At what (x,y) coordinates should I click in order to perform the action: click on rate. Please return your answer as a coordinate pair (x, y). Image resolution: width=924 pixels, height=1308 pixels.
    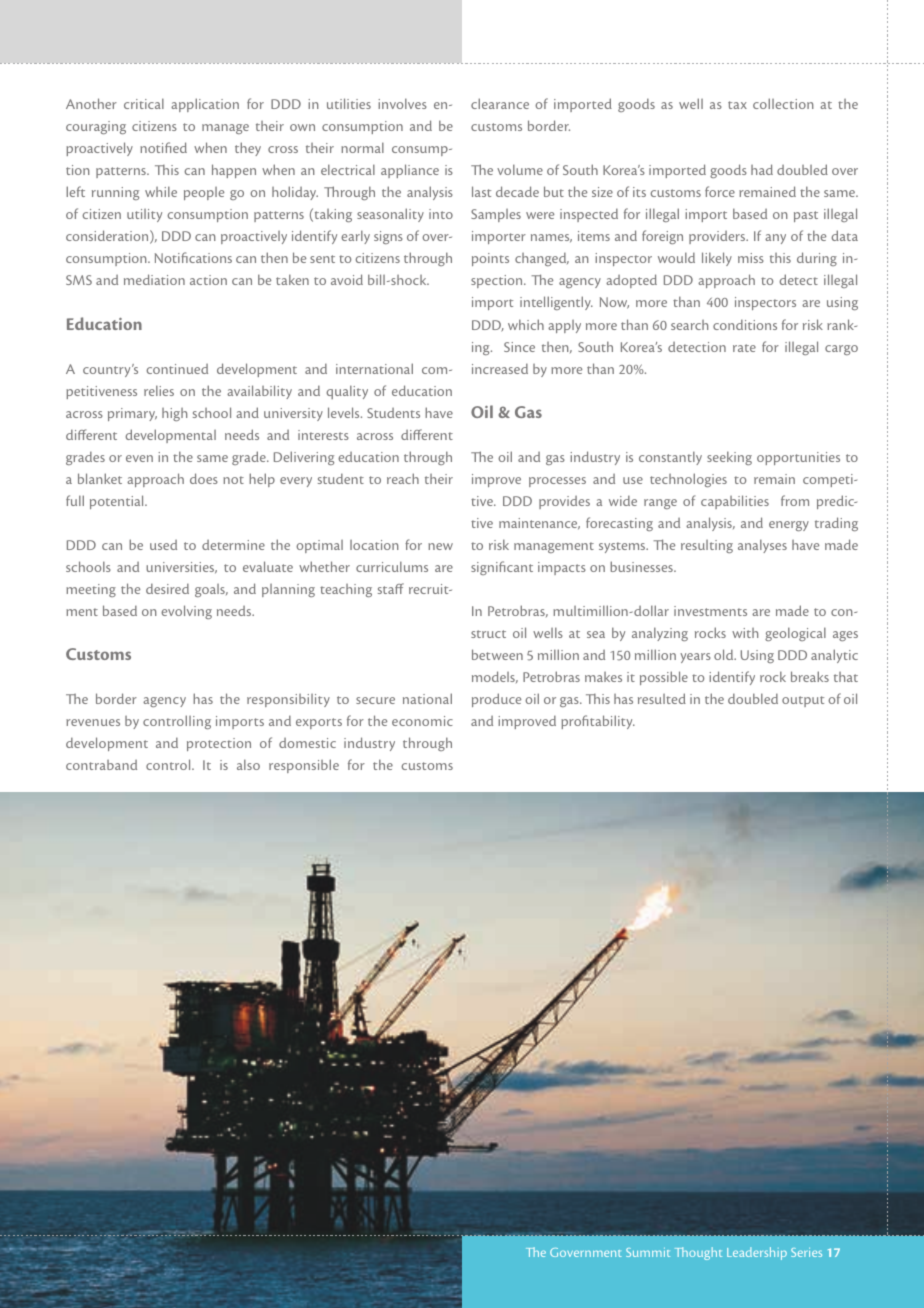
    Looking at the image, I should click on (744, 348).
